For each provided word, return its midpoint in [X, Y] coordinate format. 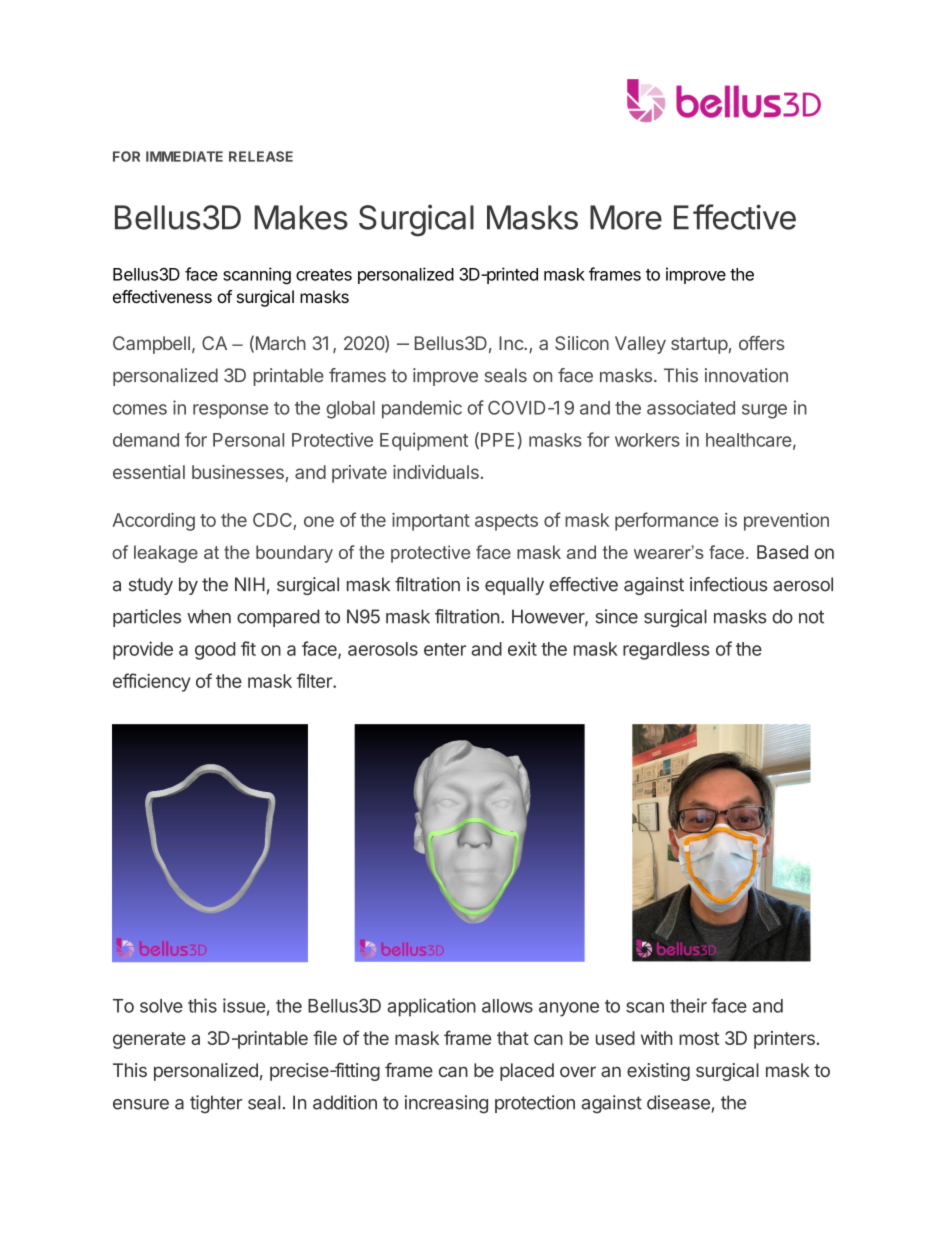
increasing [446, 1104]
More [626, 217]
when [209, 616]
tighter [216, 1104]
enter [445, 649]
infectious [729, 584]
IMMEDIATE [184, 156]
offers [761, 343]
